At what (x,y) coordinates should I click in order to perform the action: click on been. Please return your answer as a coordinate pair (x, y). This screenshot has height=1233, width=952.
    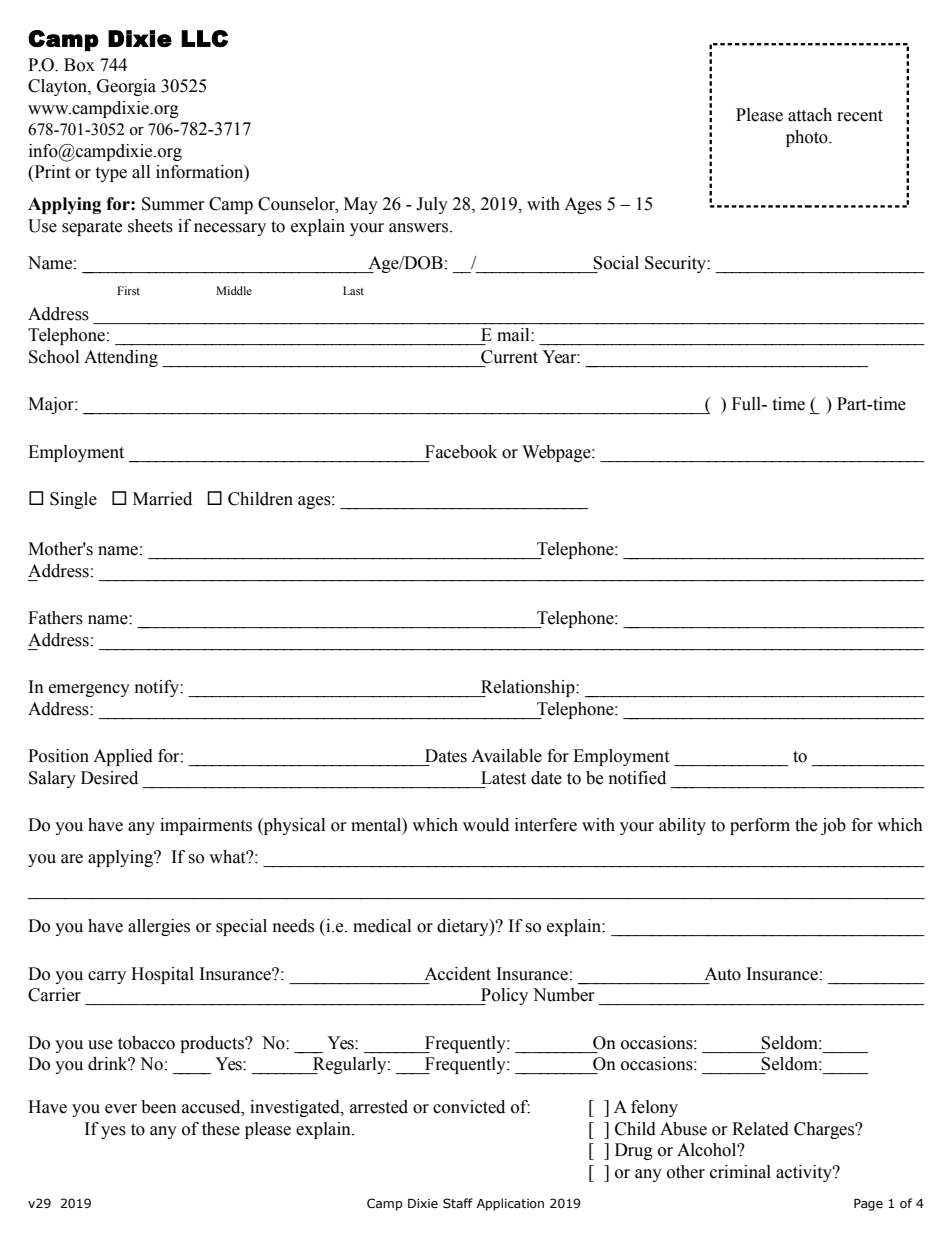
    Looking at the image, I should click on (159, 1107).
